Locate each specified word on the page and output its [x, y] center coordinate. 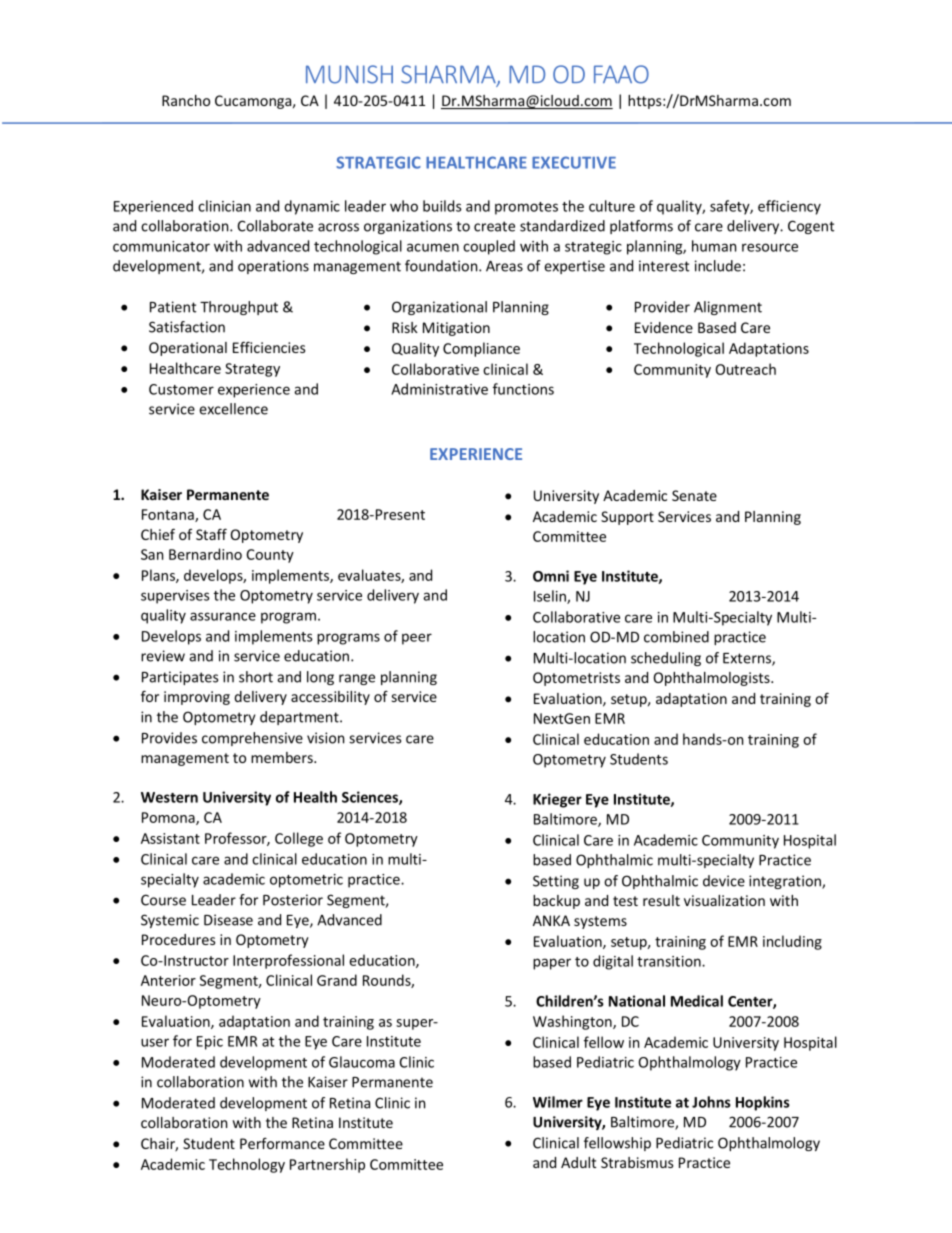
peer [417, 639]
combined [676, 637]
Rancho [186, 100]
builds [442, 206]
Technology [247, 1165]
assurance [223, 616]
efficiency [789, 207]
